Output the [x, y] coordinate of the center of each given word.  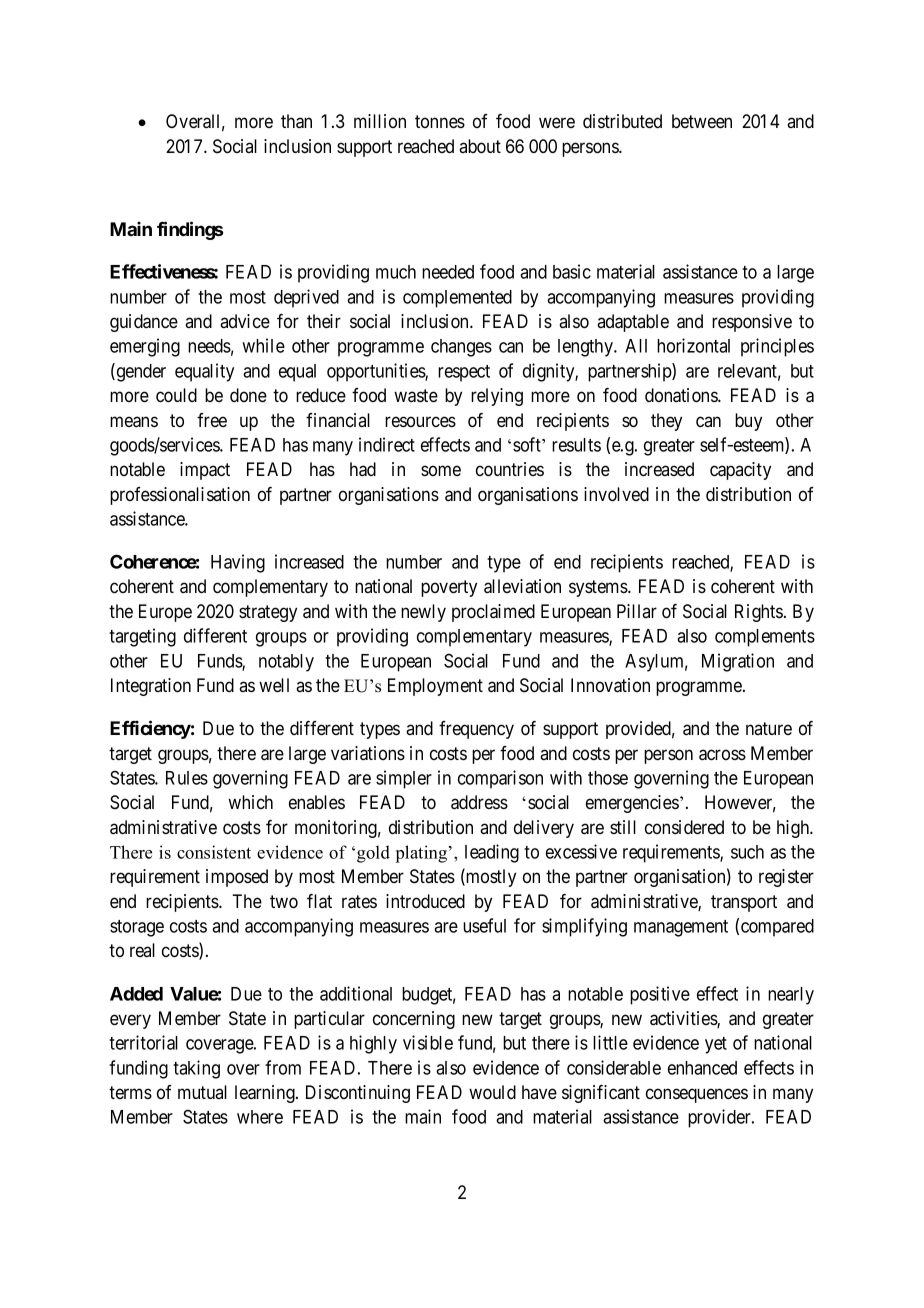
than [296, 121]
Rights [759, 613]
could [176, 395]
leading [492, 853]
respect [464, 373]
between [702, 121]
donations [682, 395]
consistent [214, 852]
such [747, 852]
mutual [202, 1092]
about [480, 146]
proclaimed [493, 613]
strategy [268, 613]
